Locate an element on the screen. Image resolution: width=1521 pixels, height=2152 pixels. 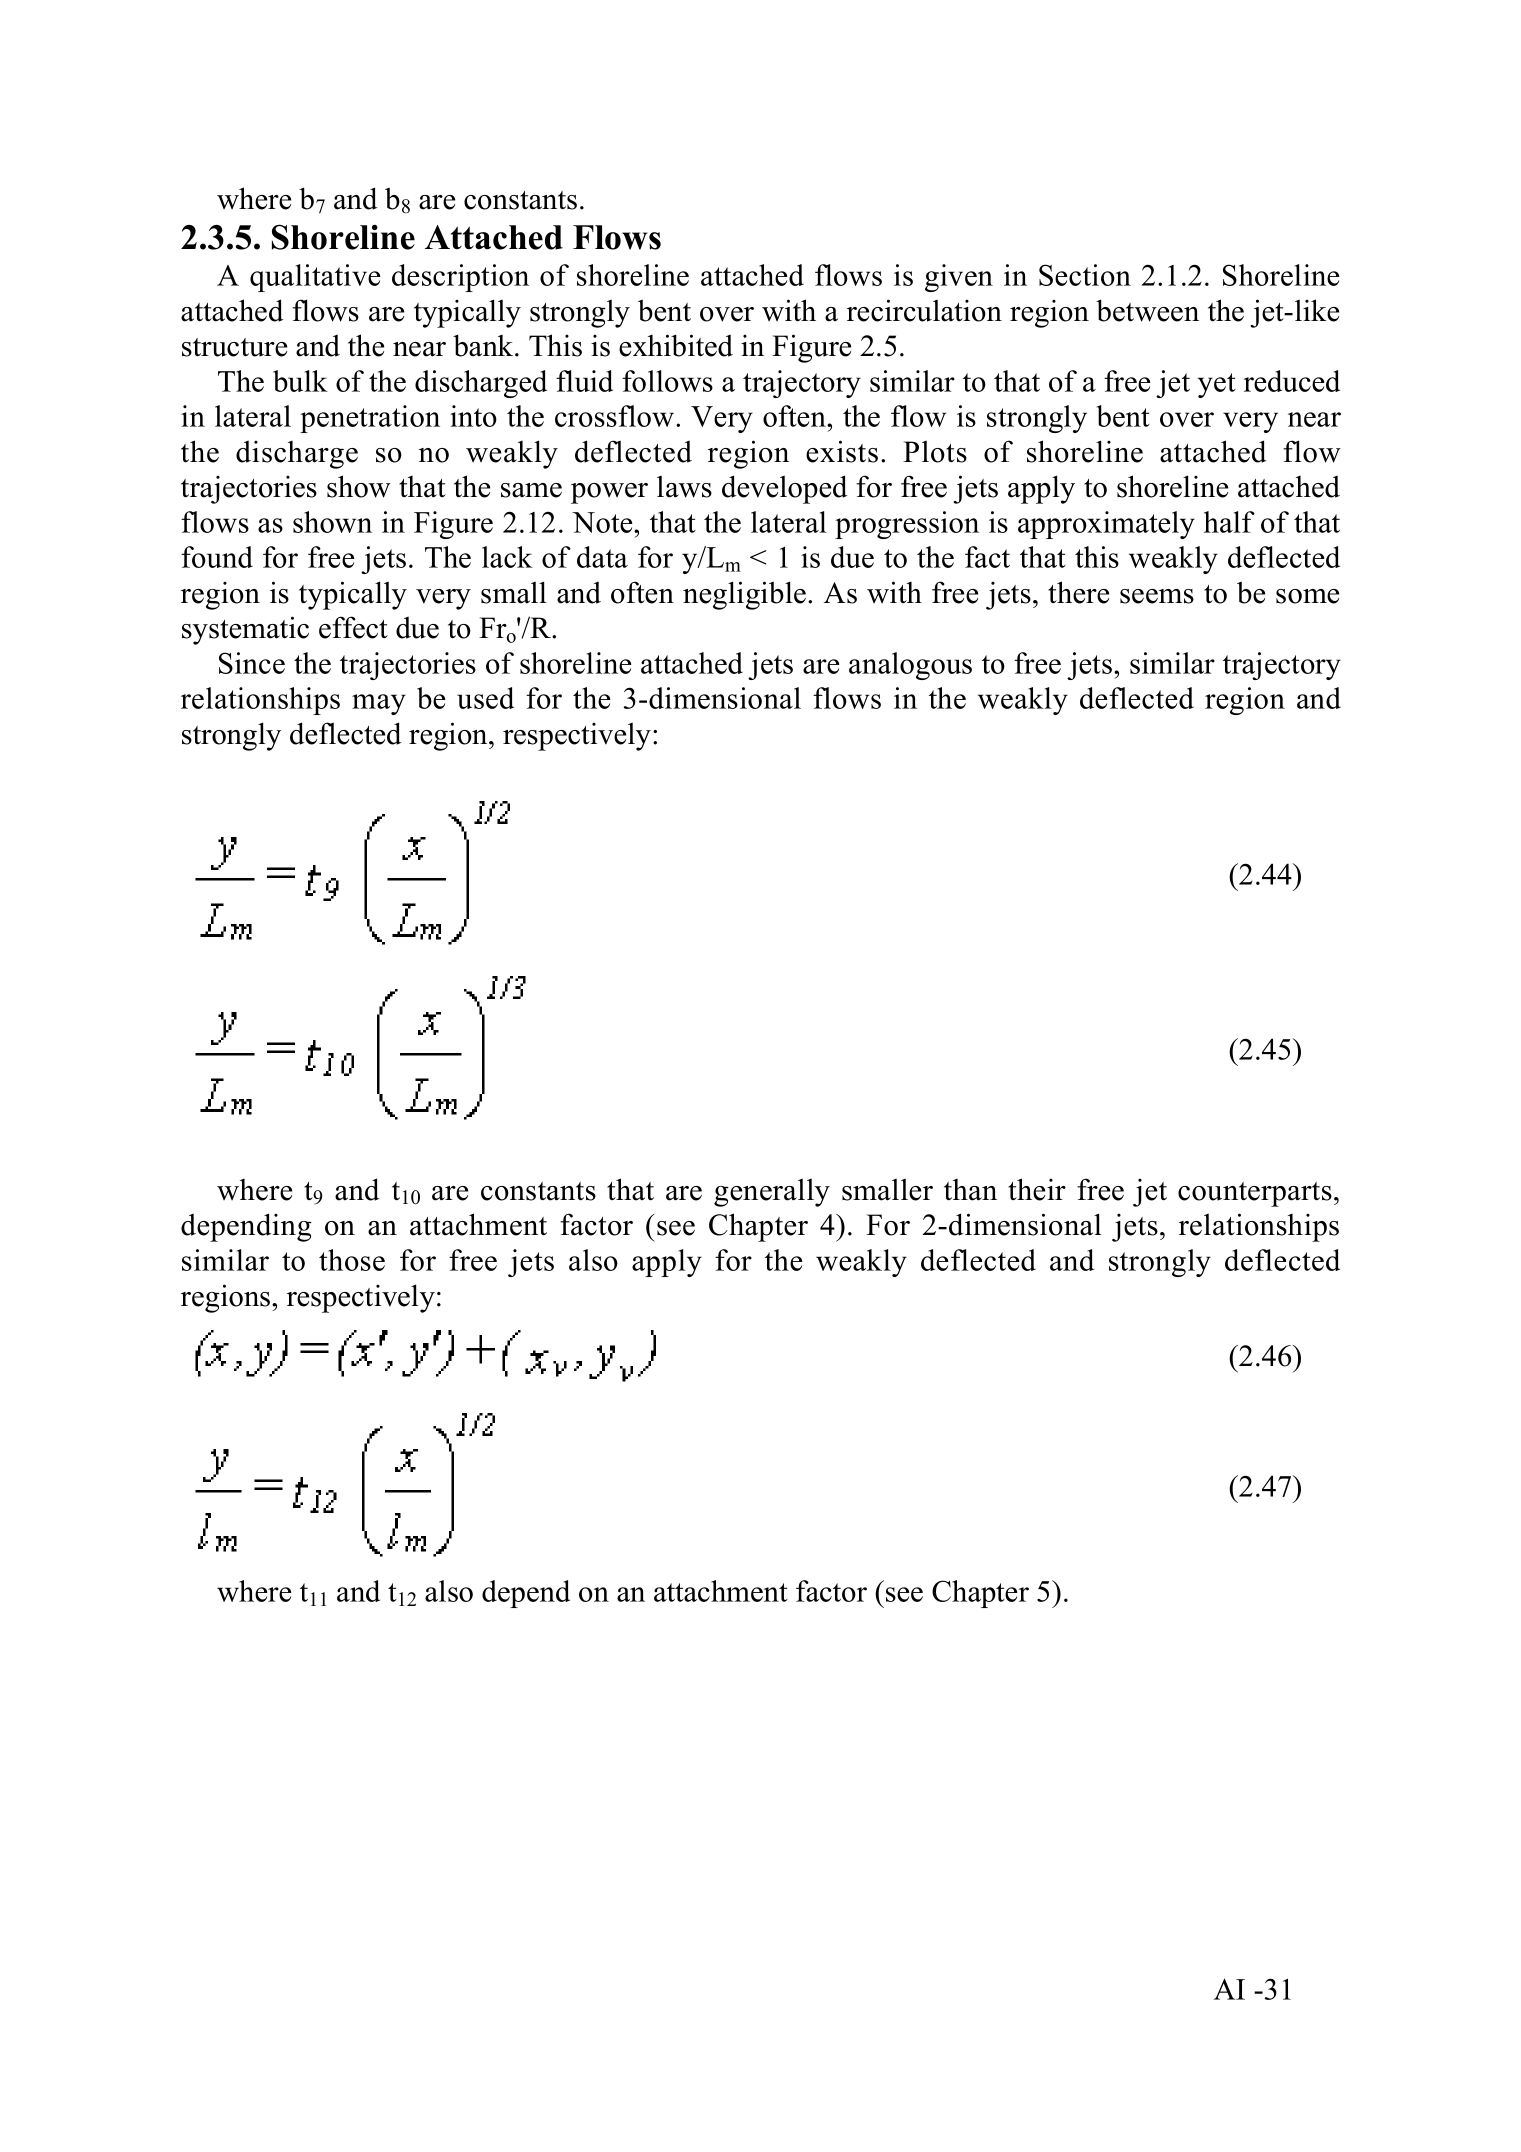
may is located at coordinates (379, 704).
